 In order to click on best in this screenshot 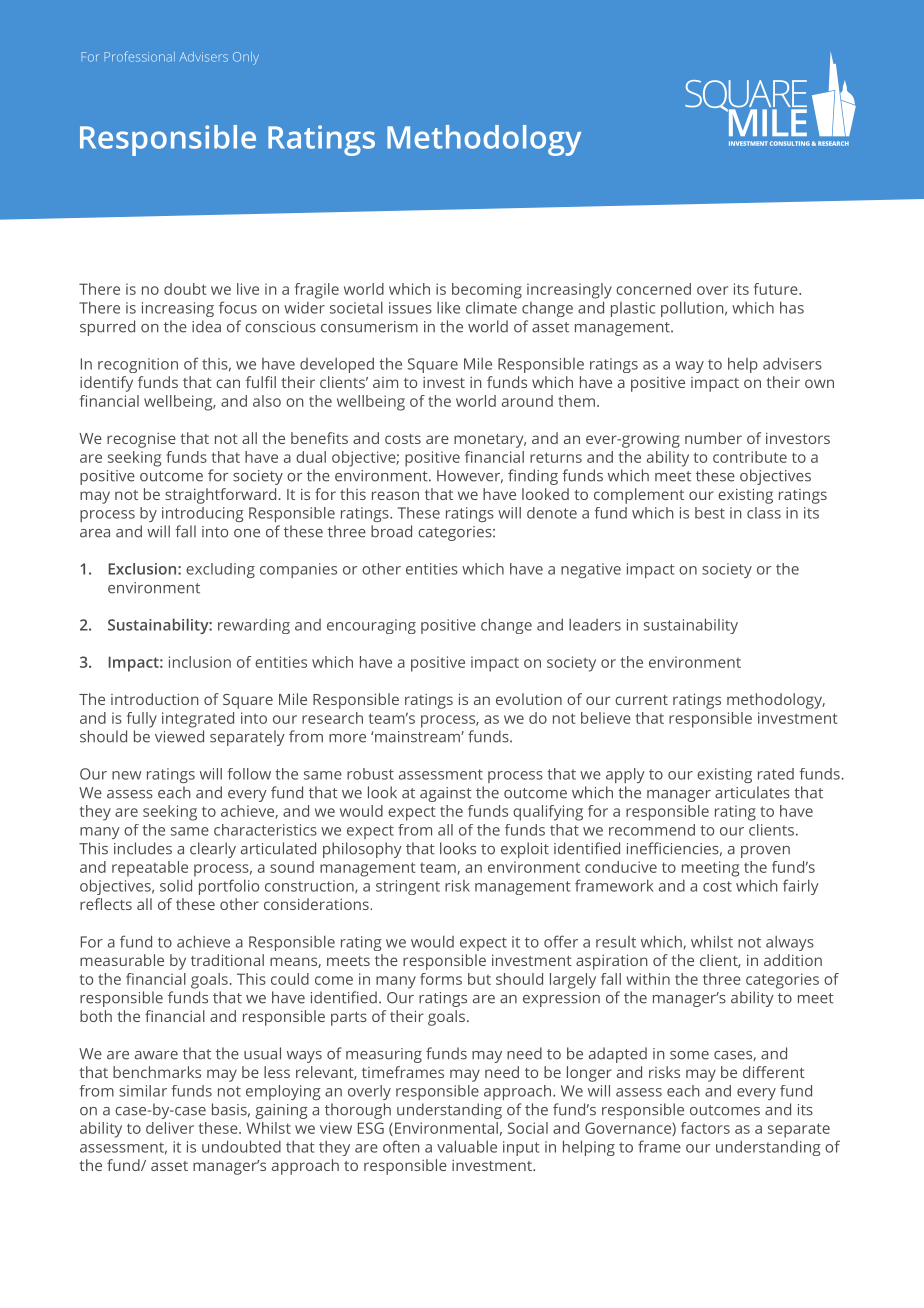, I will do `click(710, 513)`.
